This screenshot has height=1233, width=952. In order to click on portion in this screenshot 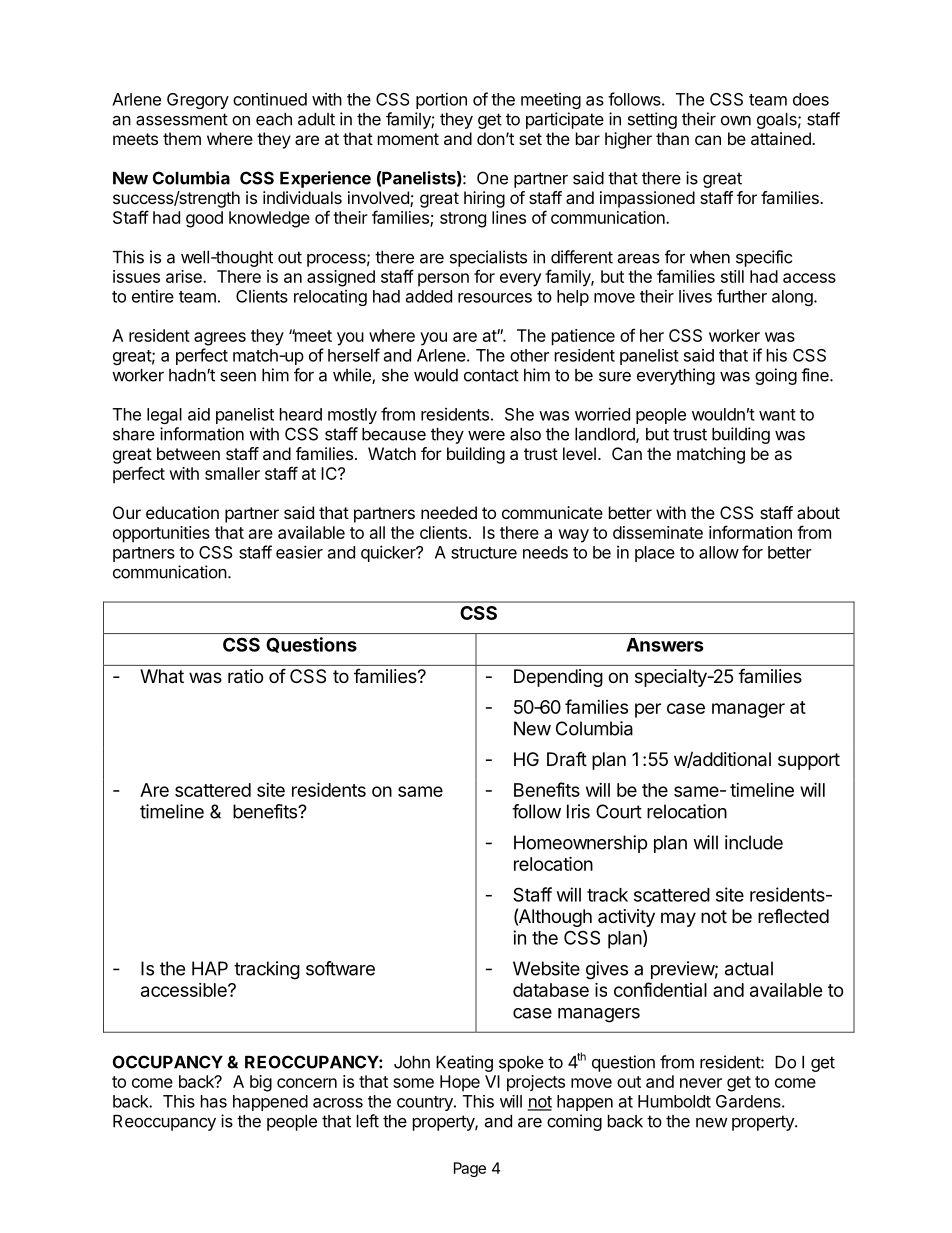, I will do `click(441, 100)`.
